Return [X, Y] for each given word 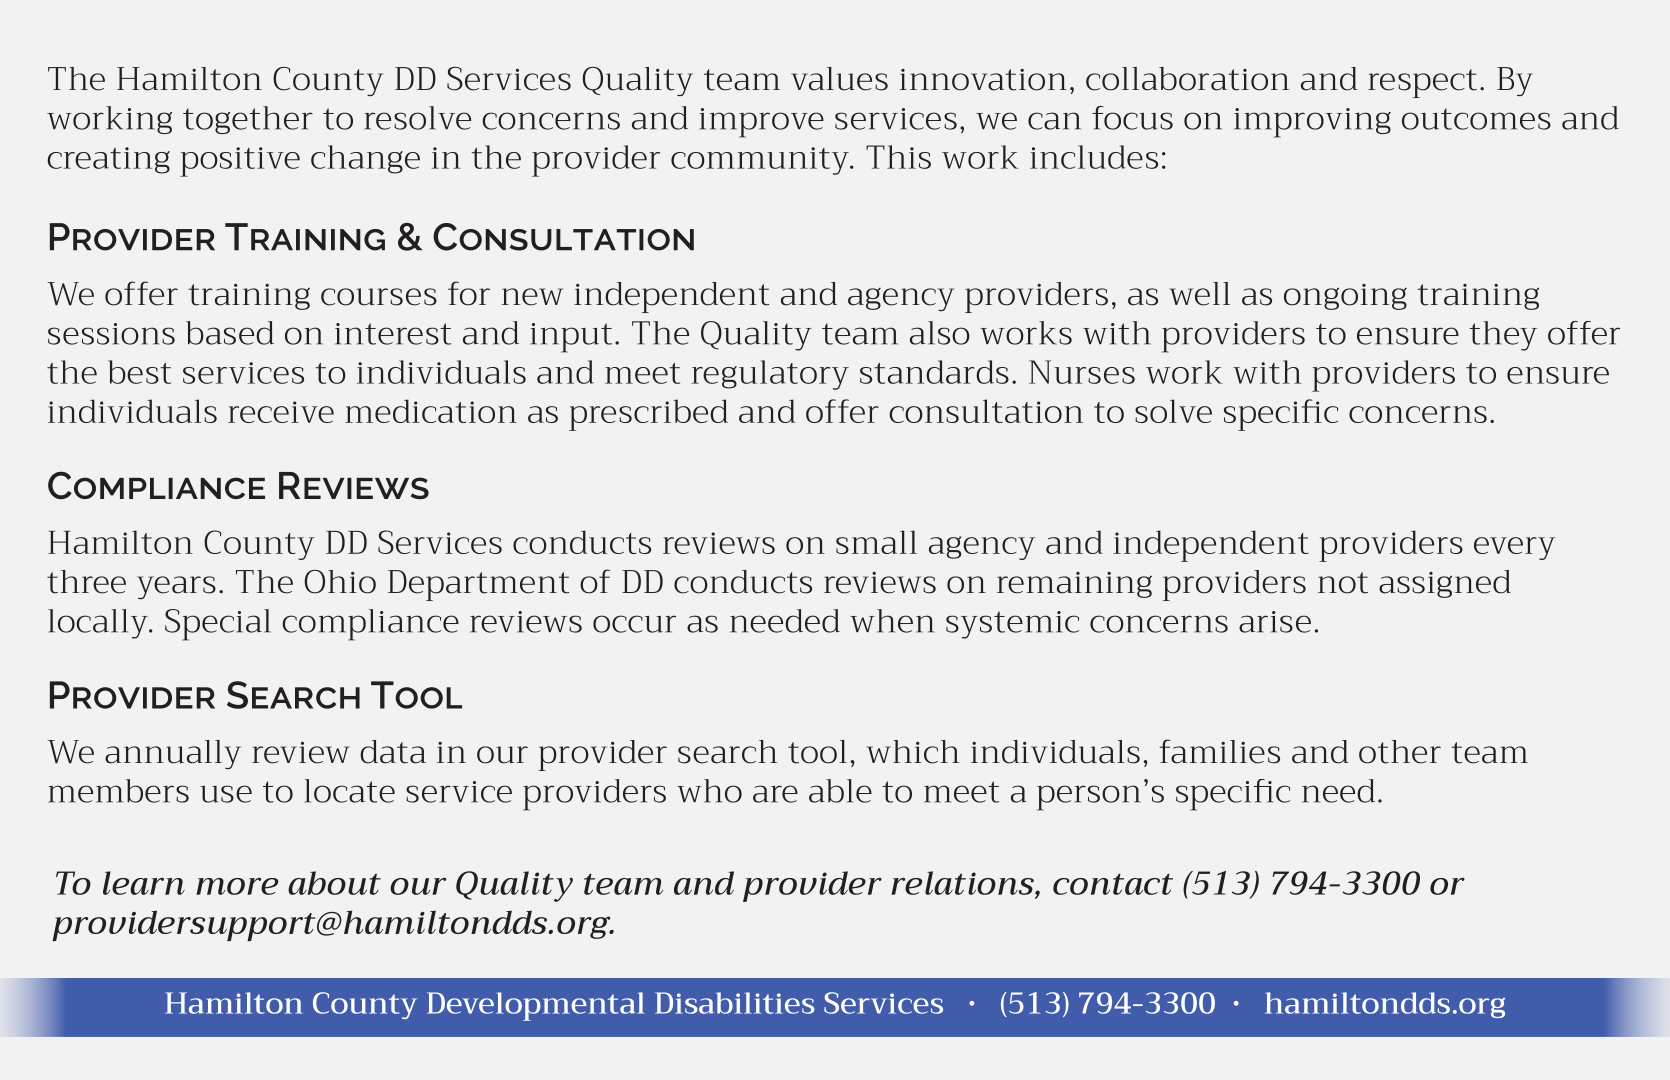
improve [761, 123]
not [1343, 583]
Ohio [340, 582]
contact [1113, 884]
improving [1312, 123]
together [248, 120]
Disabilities [735, 1003]
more [237, 886]
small [876, 542]
